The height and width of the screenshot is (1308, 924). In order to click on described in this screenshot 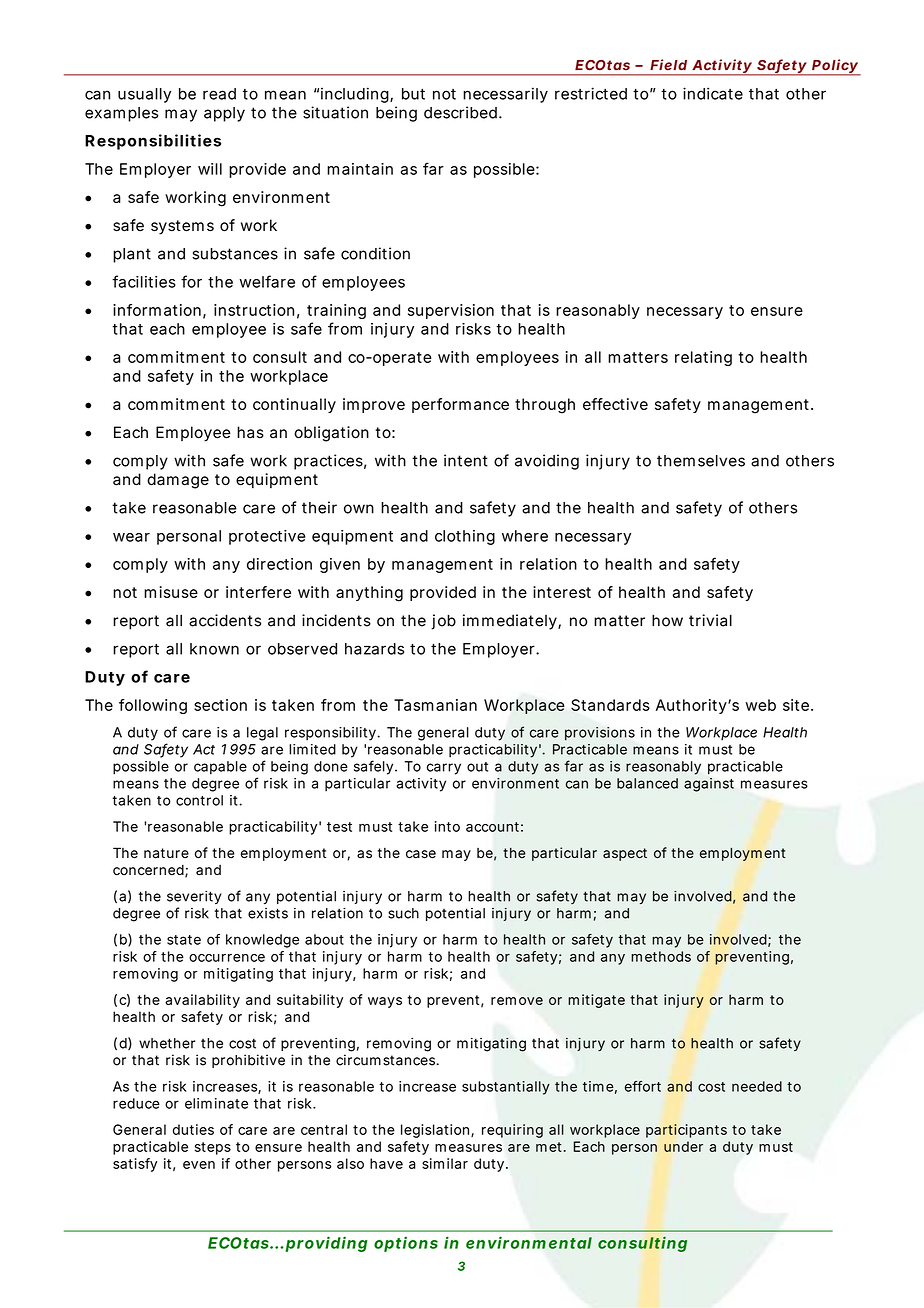, I will do `click(460, 112)`.
